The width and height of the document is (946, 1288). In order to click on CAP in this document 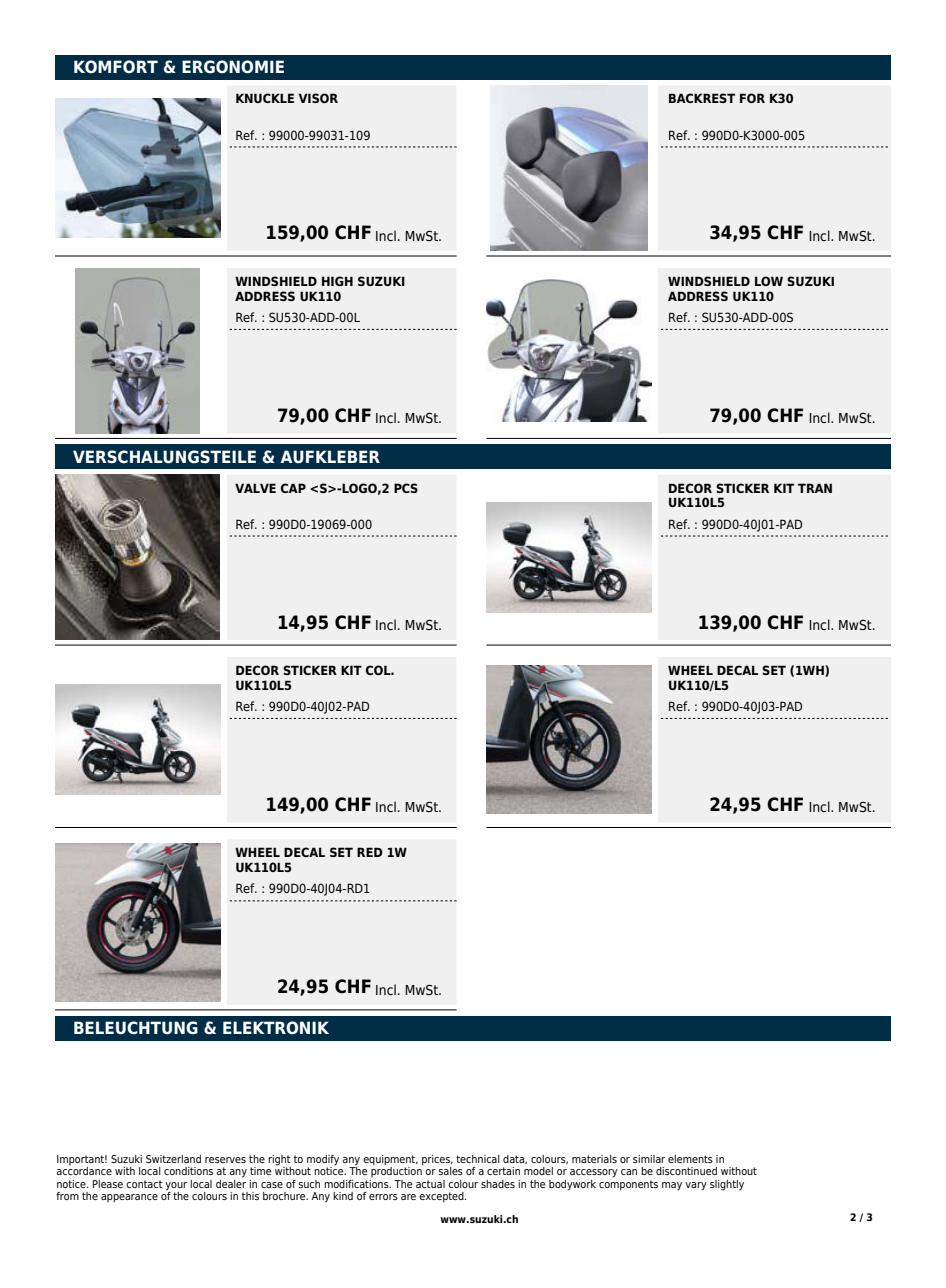, I will do `click(293, 488)`.
